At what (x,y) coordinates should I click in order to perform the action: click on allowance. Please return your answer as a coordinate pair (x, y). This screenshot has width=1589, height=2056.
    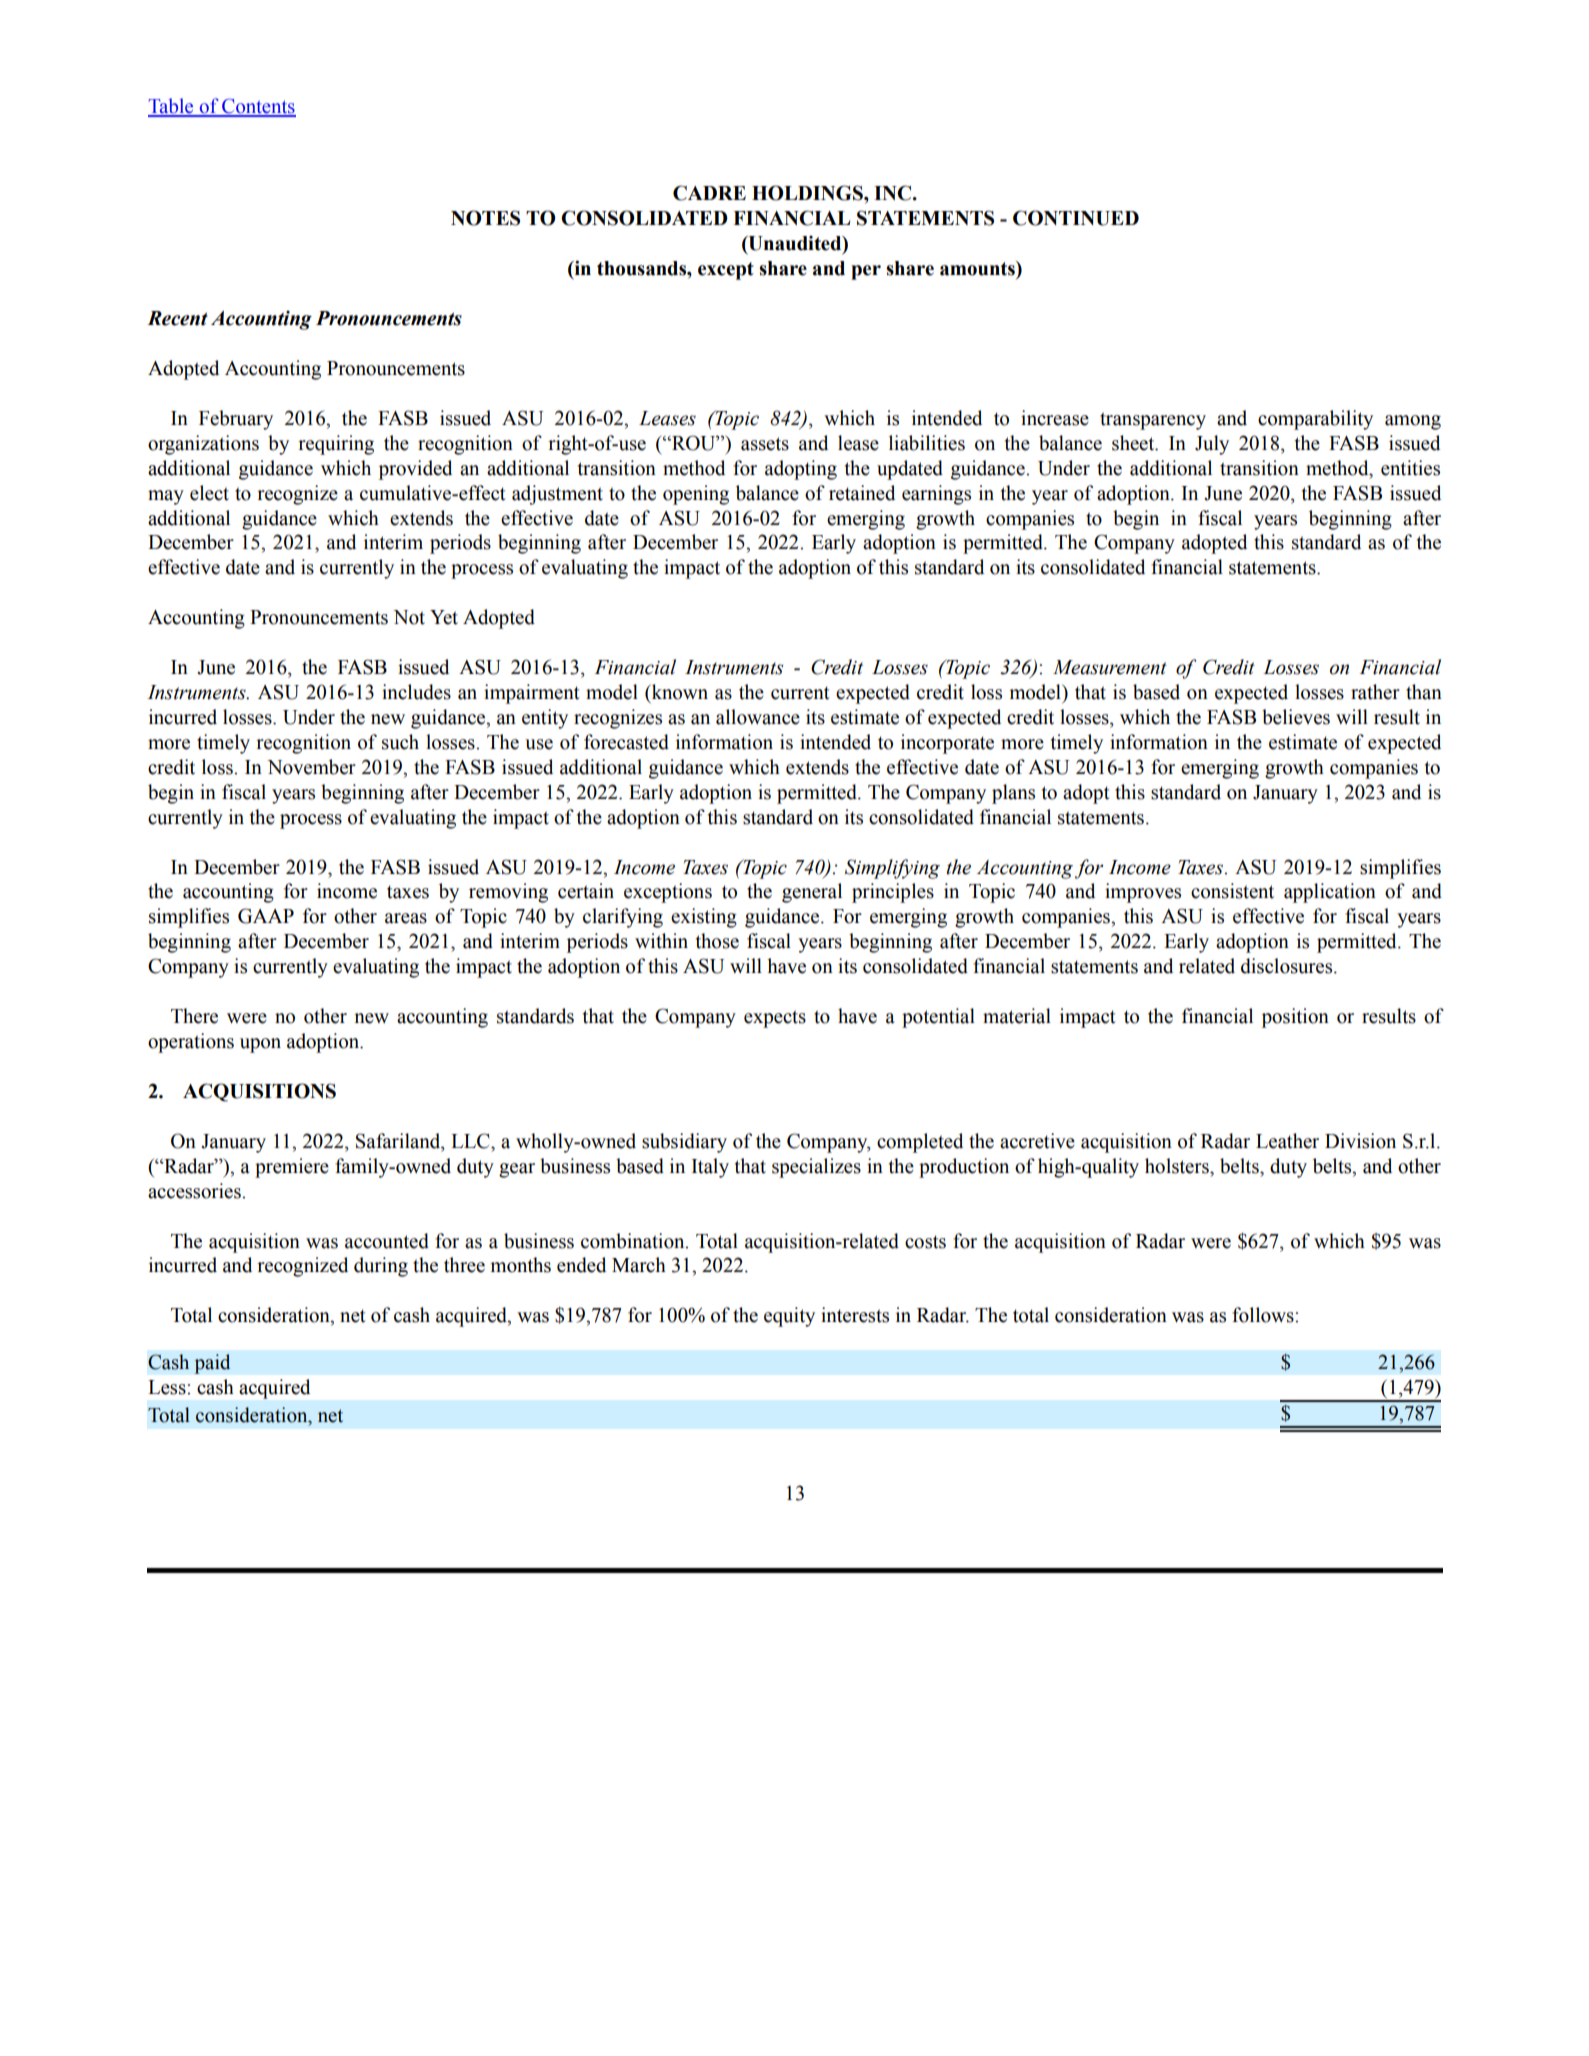
    Looking at the image, I should click on (758, 717).
